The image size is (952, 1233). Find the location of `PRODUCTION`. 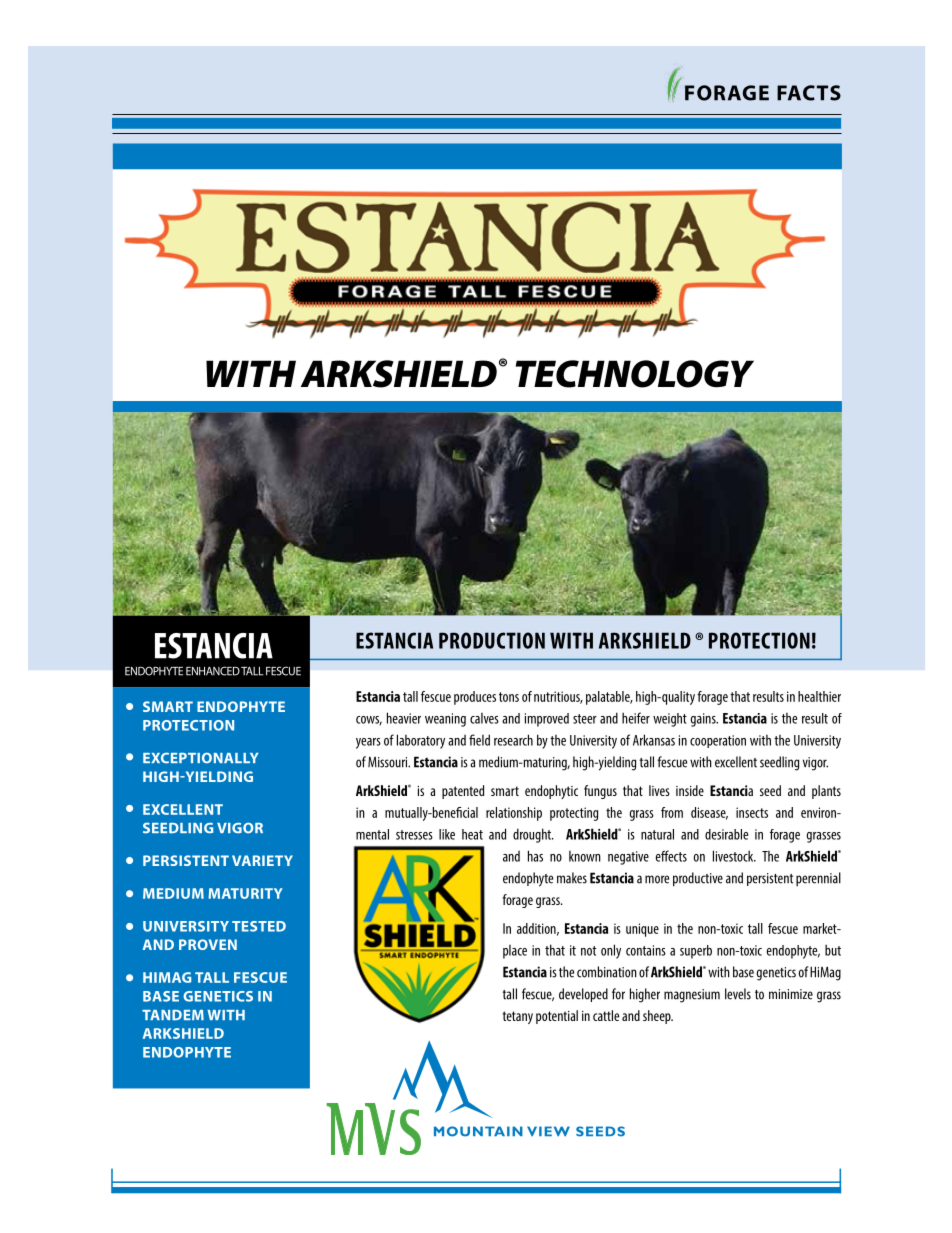

PRODUCTION is located at coordinates (492, 640).
